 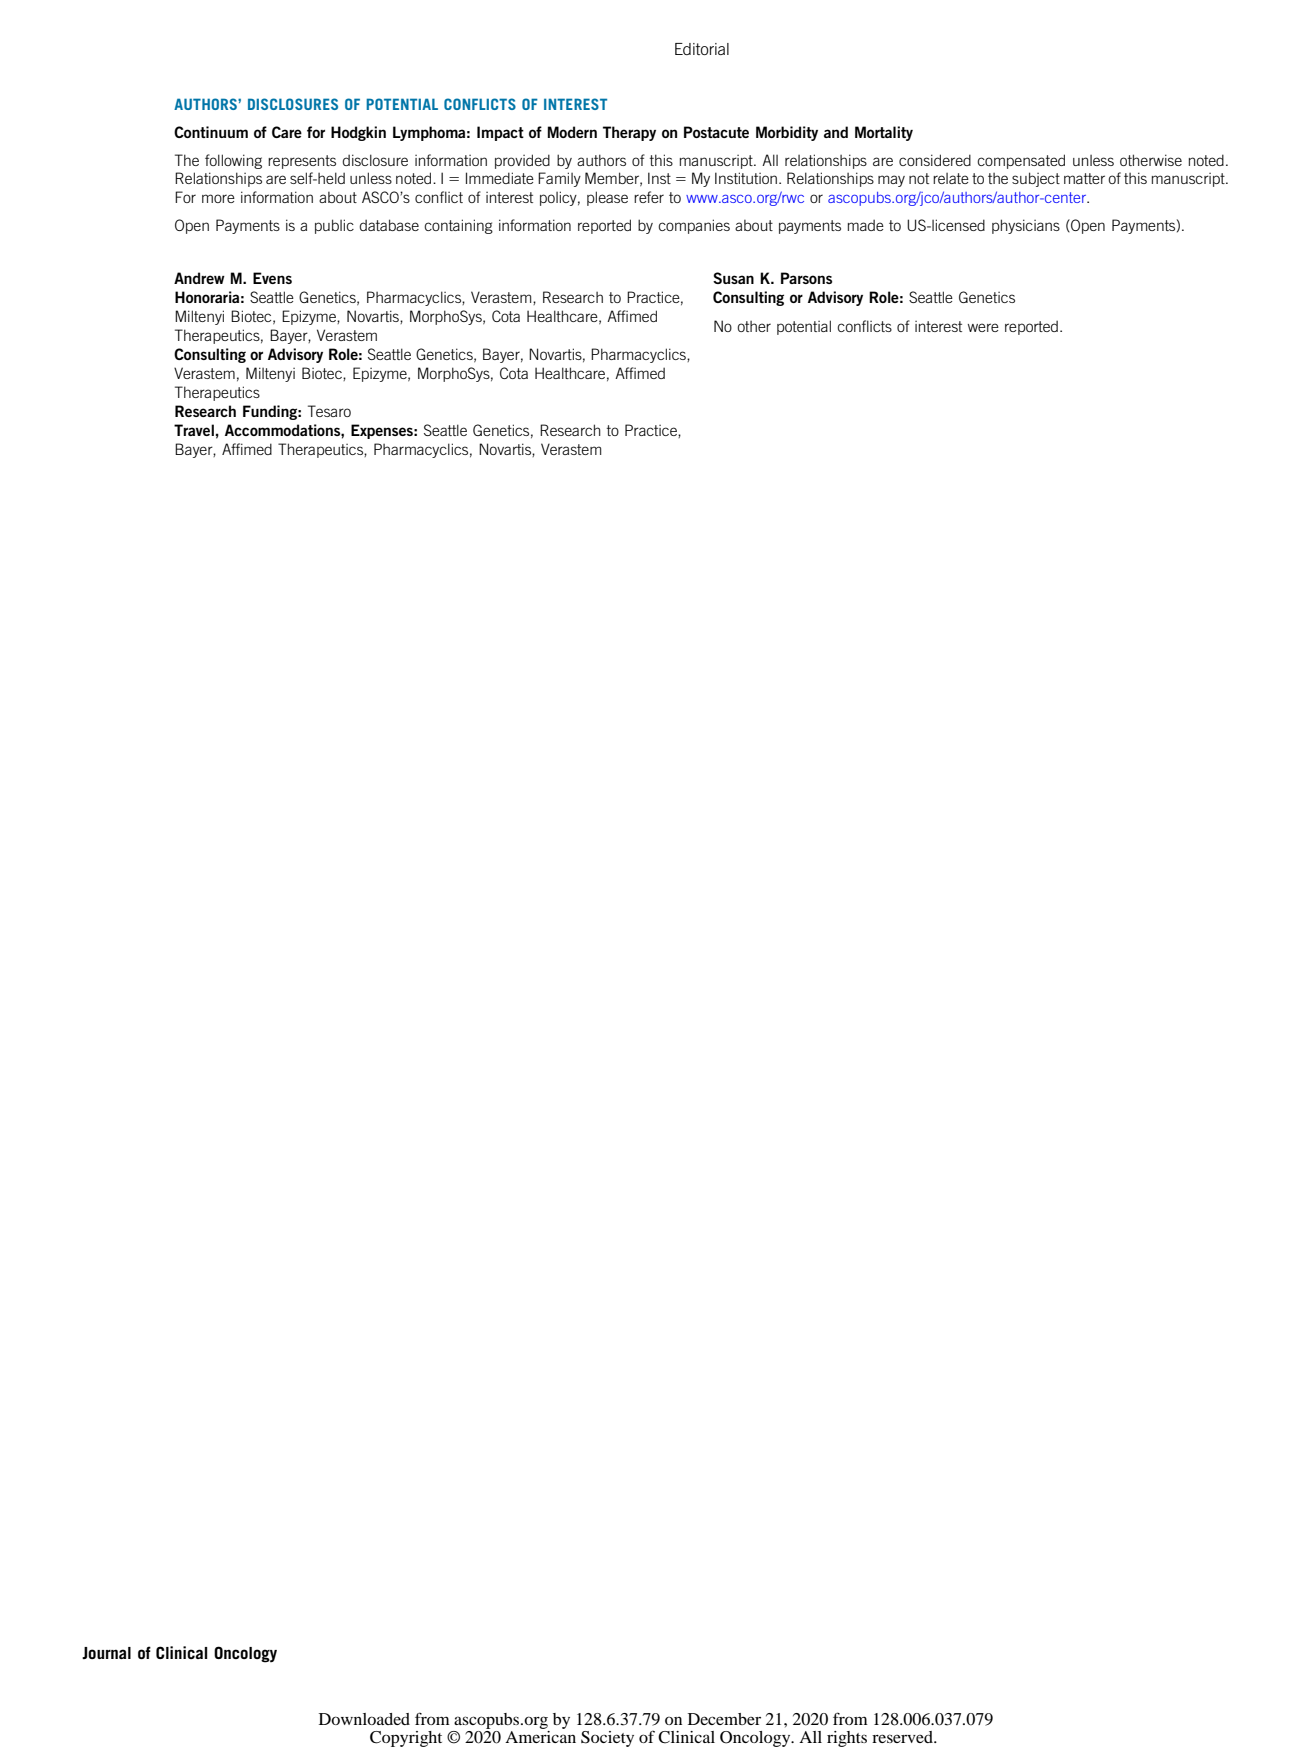 I want to click on Continuum, so click(x=211, y=132).
